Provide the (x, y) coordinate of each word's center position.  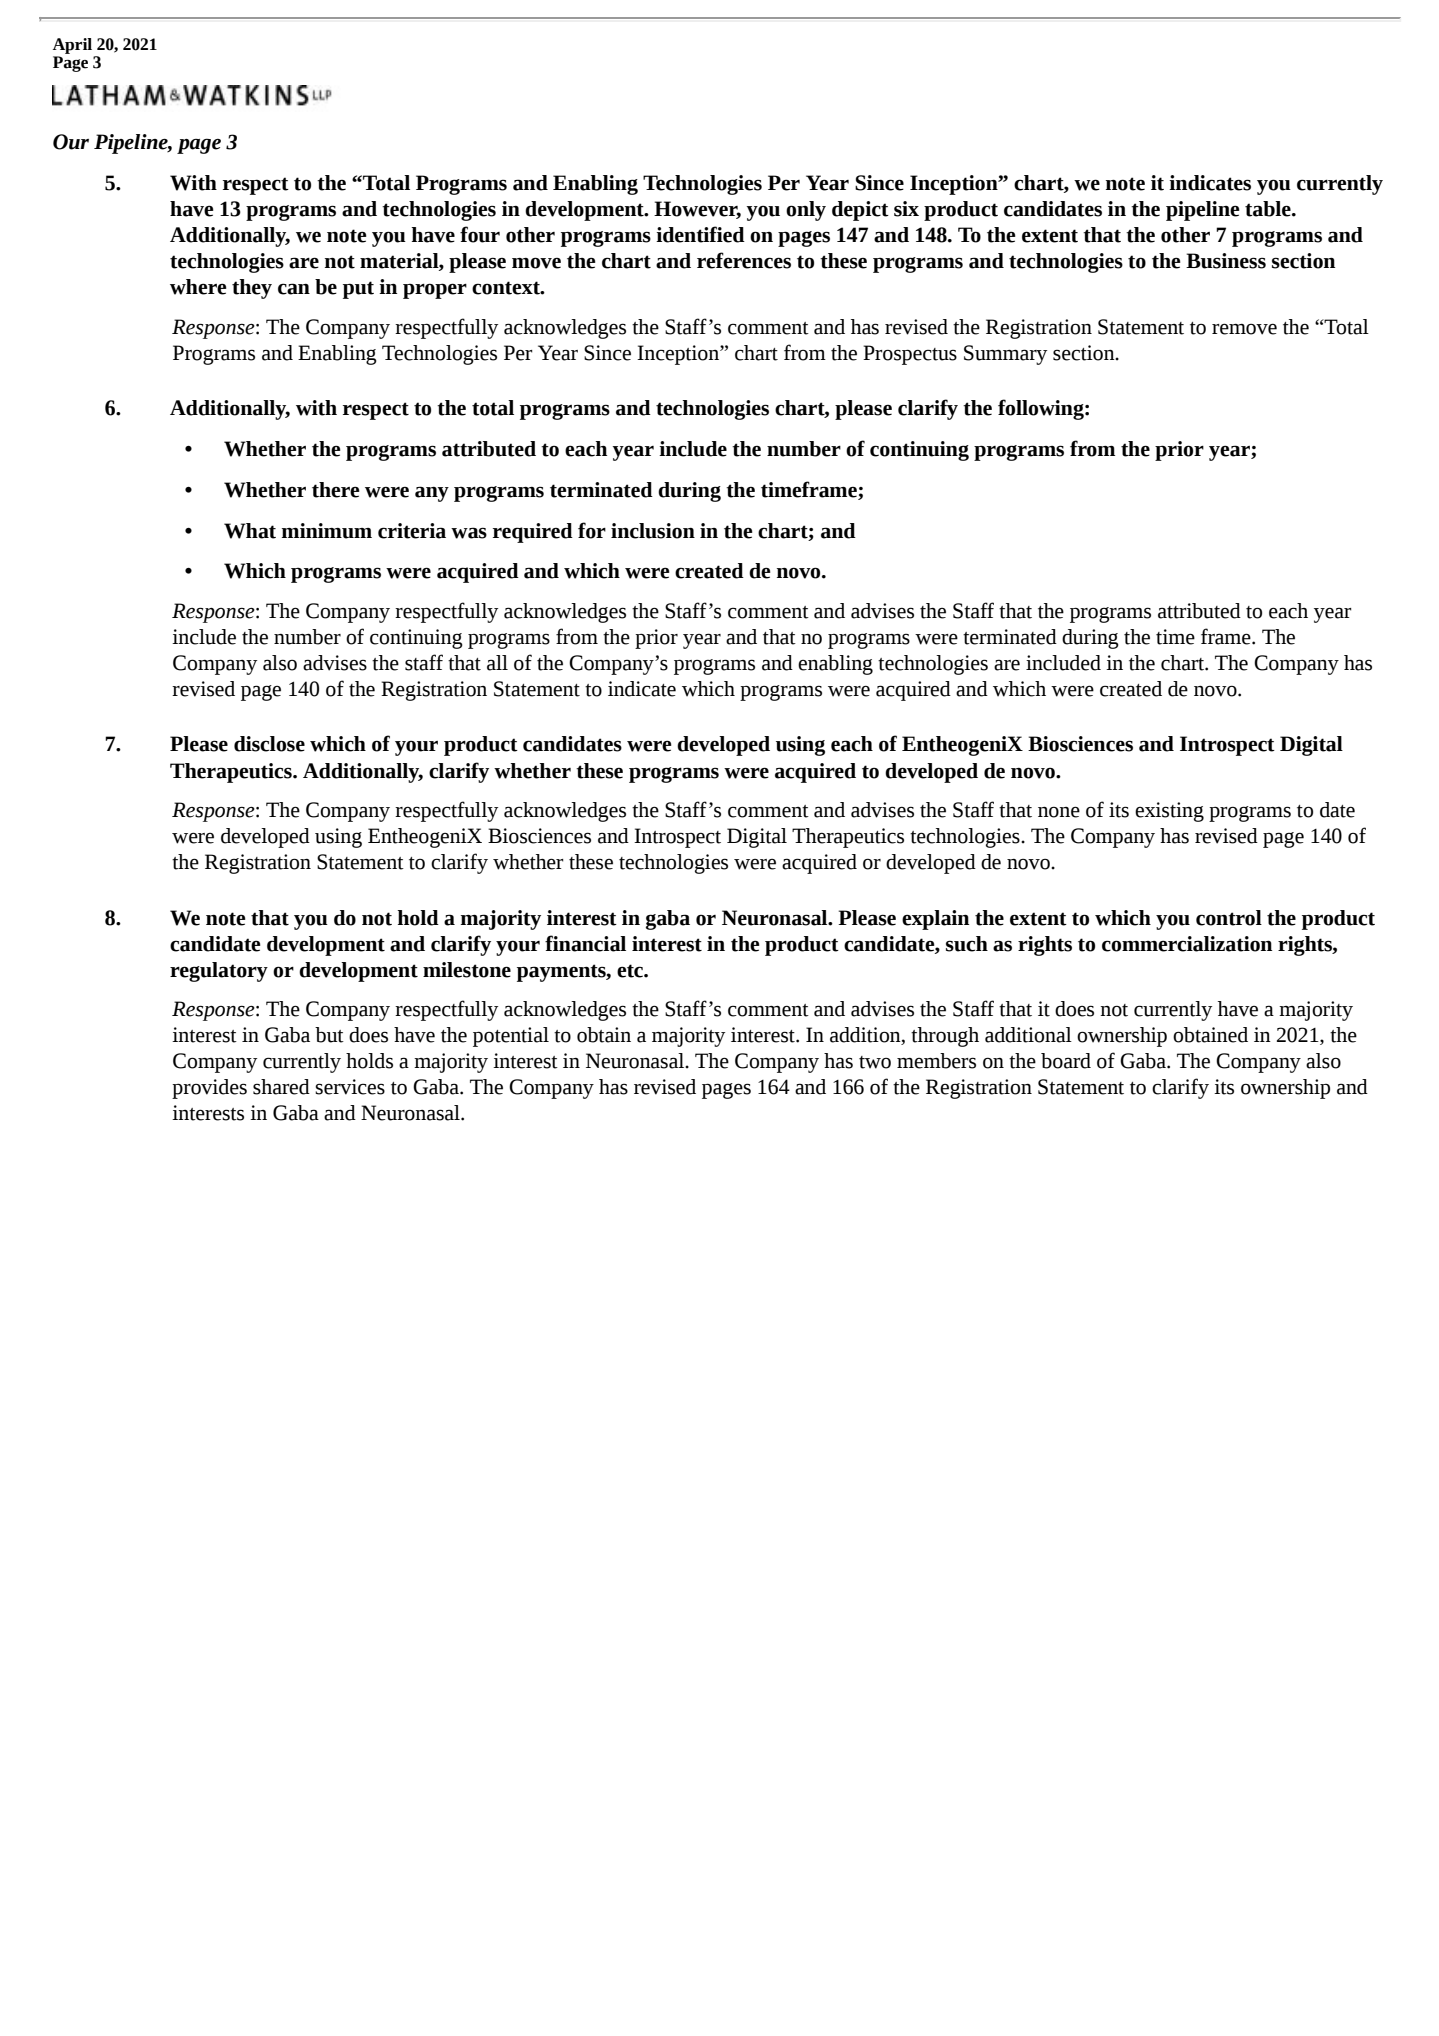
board (1066, 1061)
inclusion (653, 531)
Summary (1005, 355)
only (806, 211)
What (250, 531)
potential (511, 1037)
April (72, 46)
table (1269, 209)
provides (209, 1089)
